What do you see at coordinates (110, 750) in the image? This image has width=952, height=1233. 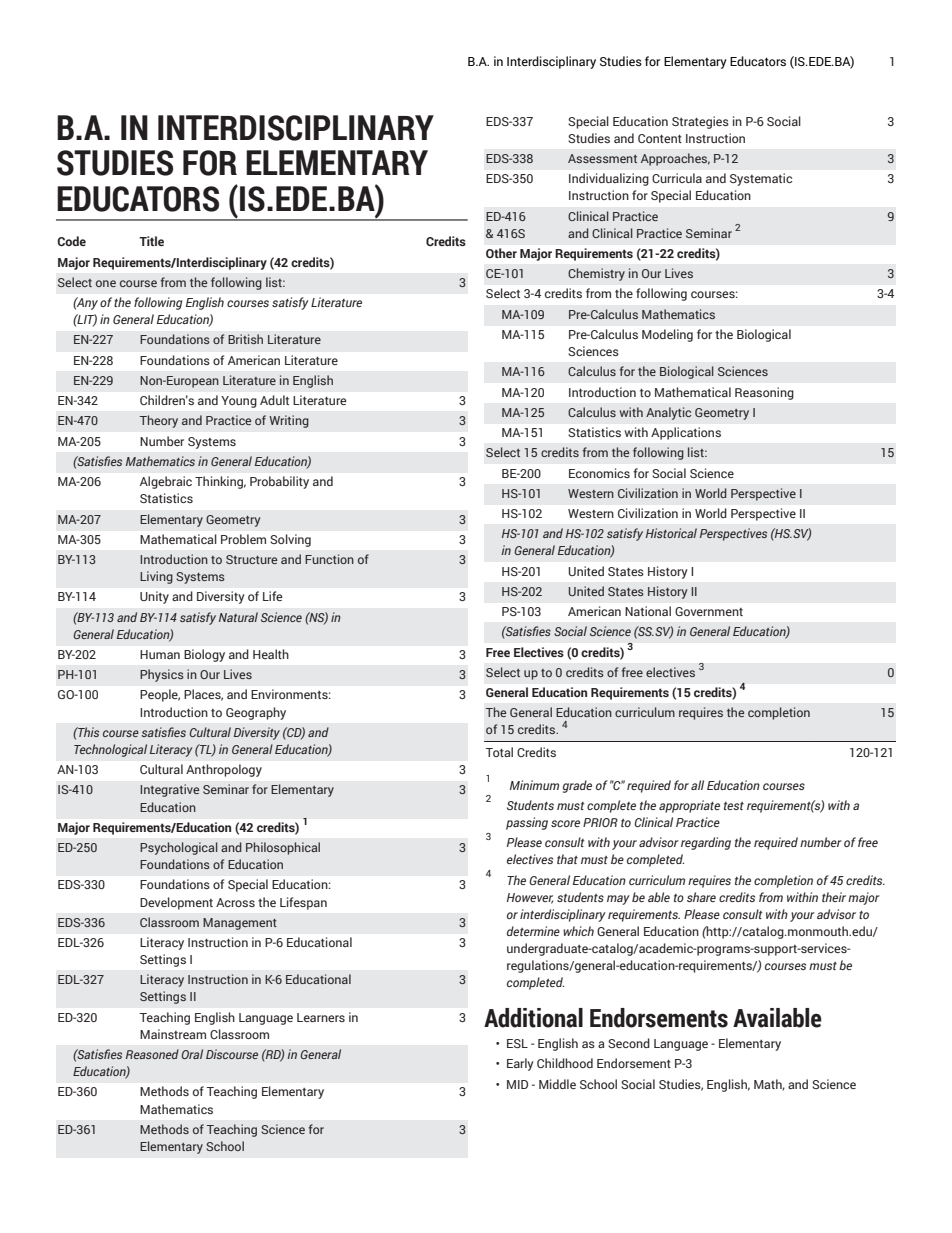 I see `Technological` at bounding box center [110, 750].
